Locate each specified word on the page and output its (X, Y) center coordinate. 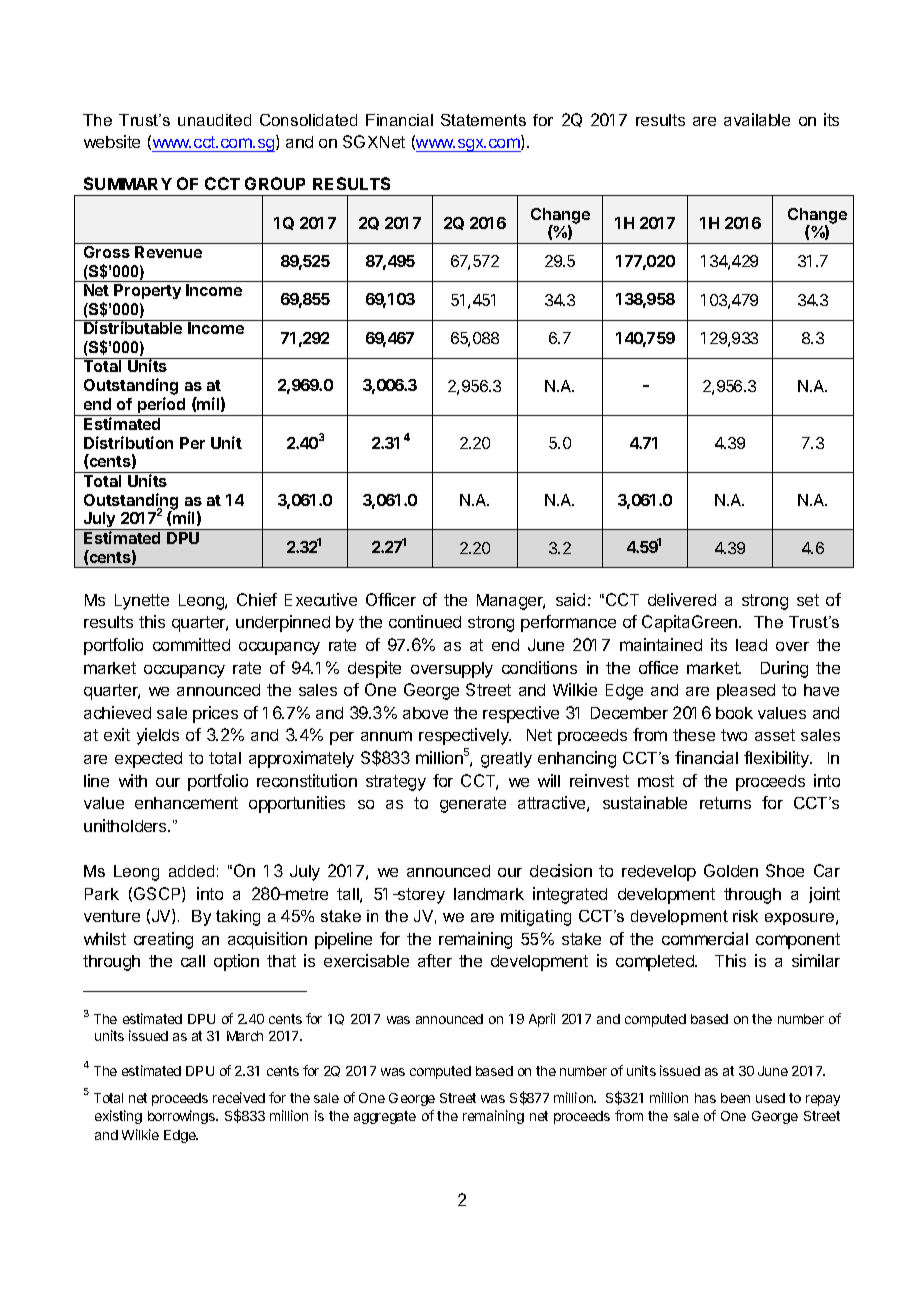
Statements (483, 120)
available (757, 119)
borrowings (183, 1117)
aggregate (385, 1117)
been (735, 1098)
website (112, 141)
